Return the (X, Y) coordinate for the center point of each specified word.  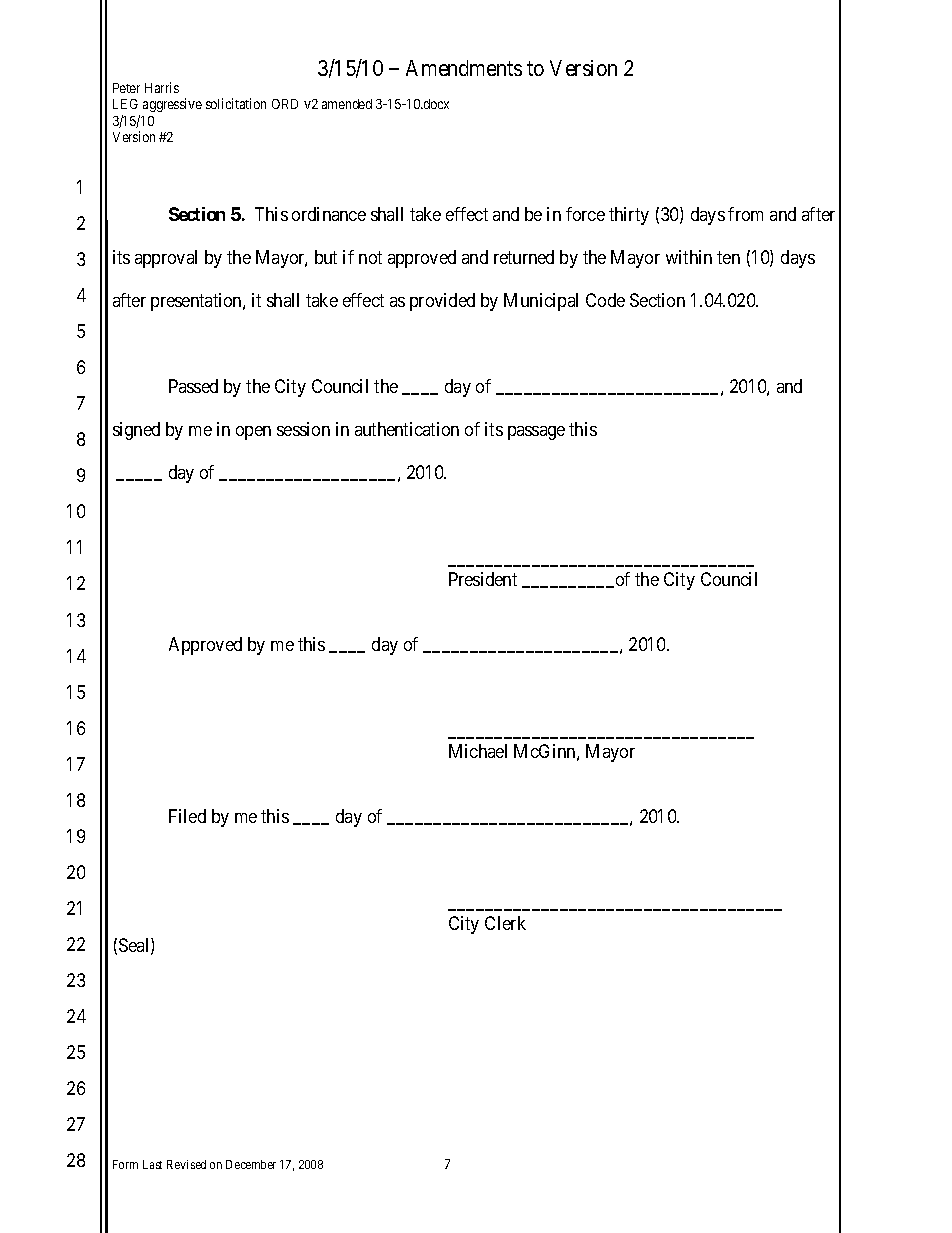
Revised (186, 1164)
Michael (478, 751)
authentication (407, 429)
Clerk (505, 923)
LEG (125, 104)
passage (536, 433)
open (253, 433)
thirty (629, 216)
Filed (187, 816)
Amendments (464, 68)
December (251, 1164)
